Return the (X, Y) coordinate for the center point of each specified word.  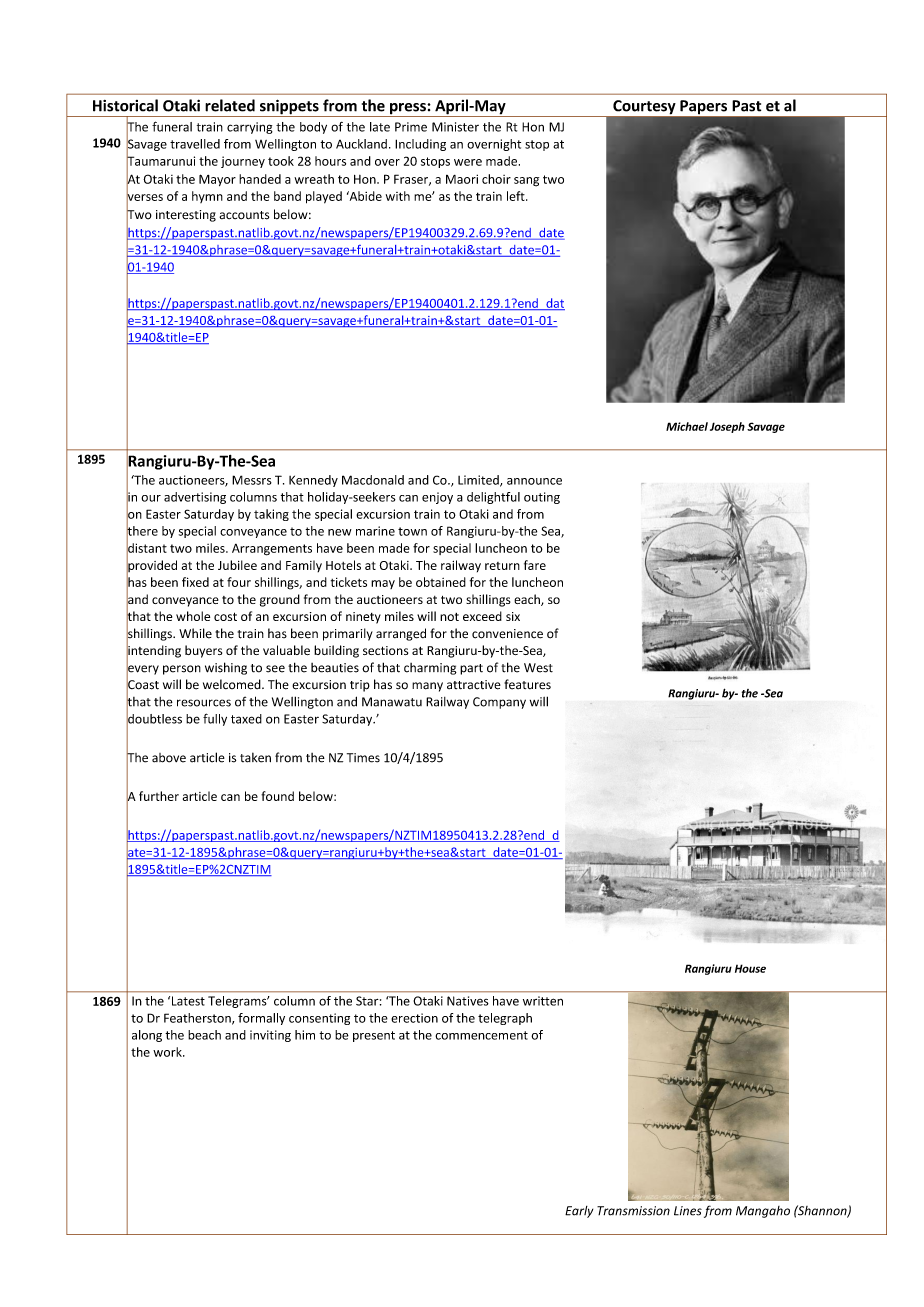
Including (420, 145)
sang (526, 182)
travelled (195, 144)
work (168, 1052)
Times (363, 758)
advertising (195, 498)
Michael (687, 426)
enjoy (437, 498)
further (159, 796)
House (750, 968)
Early (579, 1212)
